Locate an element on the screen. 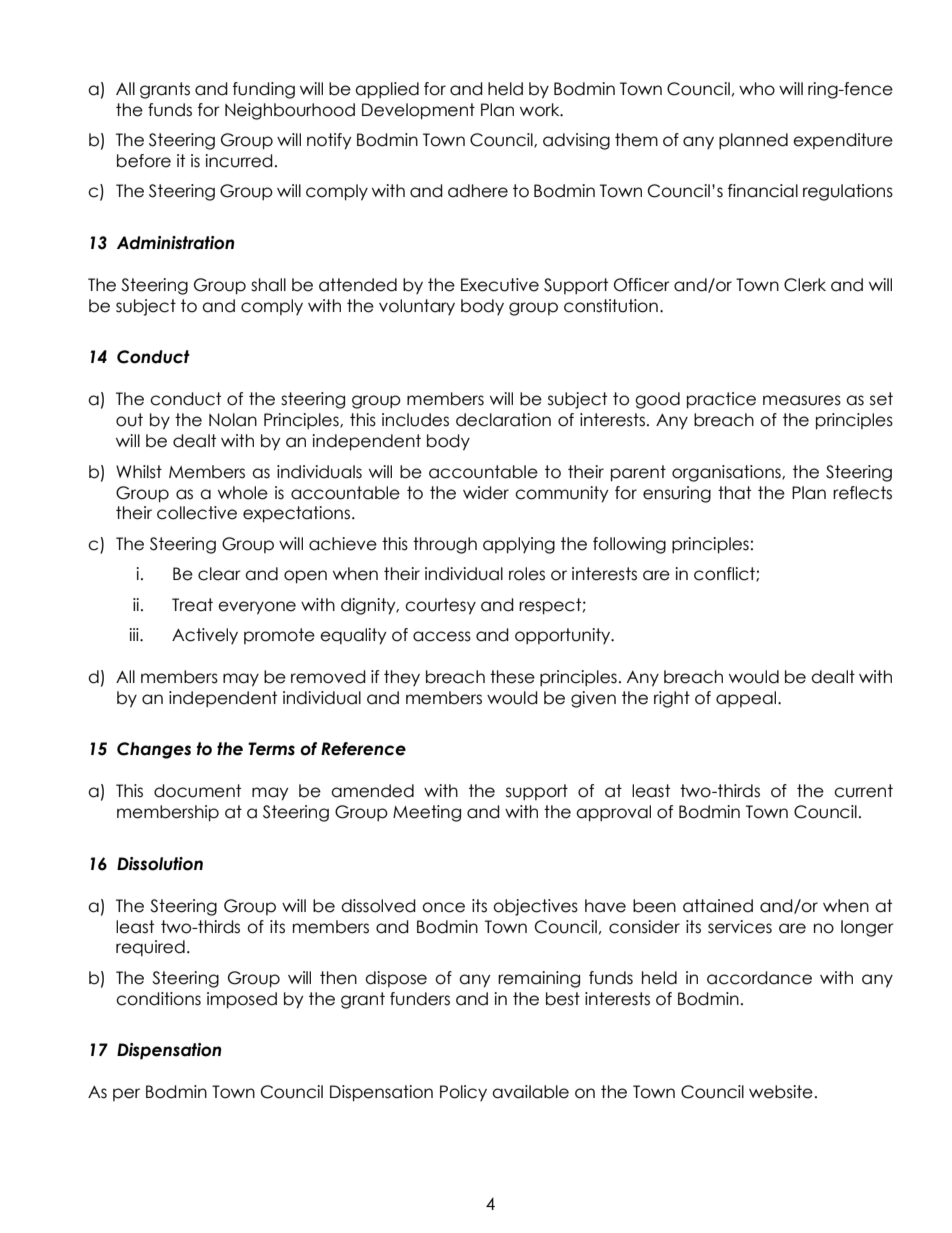 The width and height of the screenshot is (952, 1233). advising is located at coordinates (576, 141).
